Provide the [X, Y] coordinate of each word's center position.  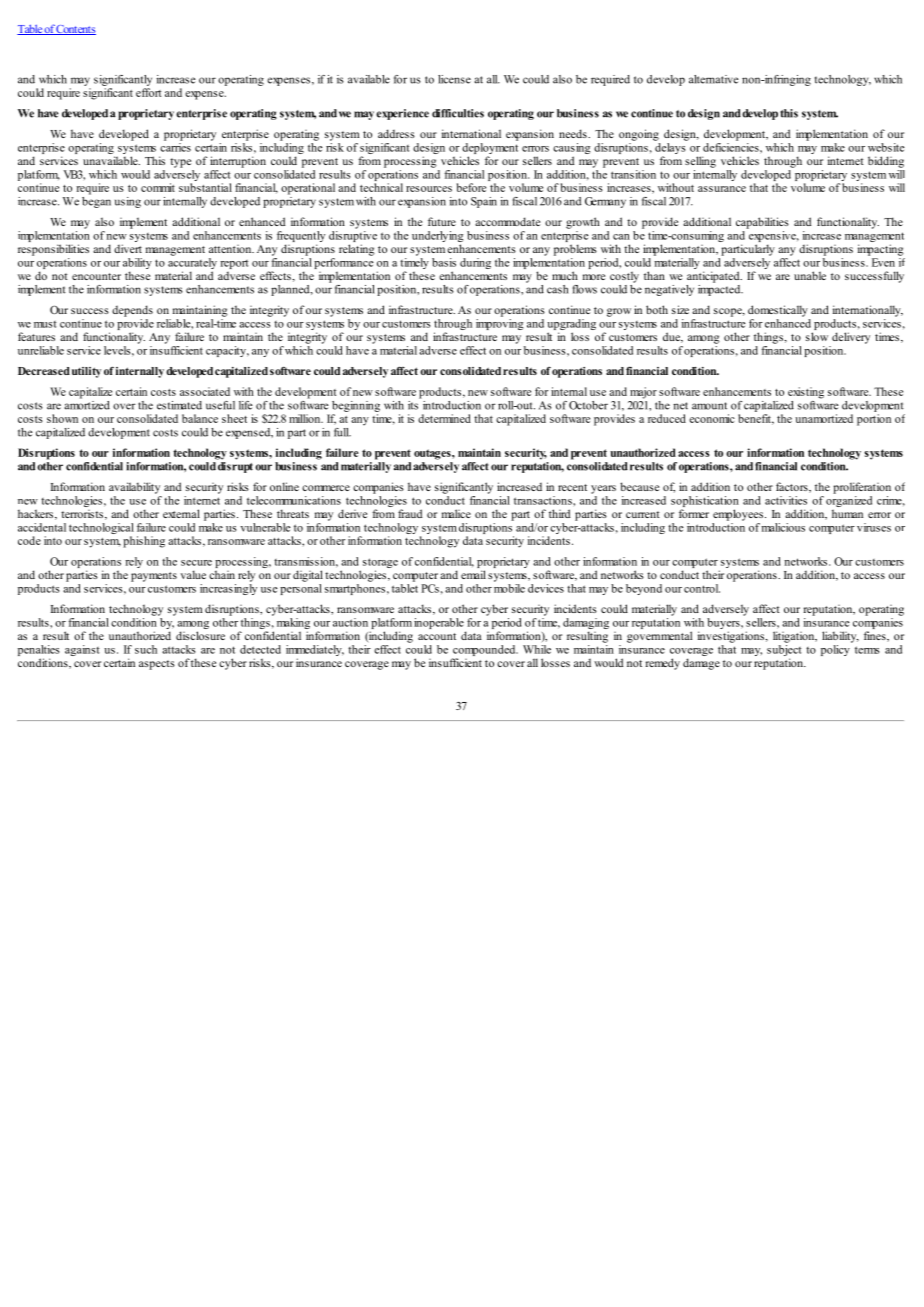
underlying [437, 238]
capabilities [762, 223]
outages [433, 454]
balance [200, 418]
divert [128, 248]
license [454, 79]
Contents [75, 30]
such [146, 649]
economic [712, 418]
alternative [714, 79]
